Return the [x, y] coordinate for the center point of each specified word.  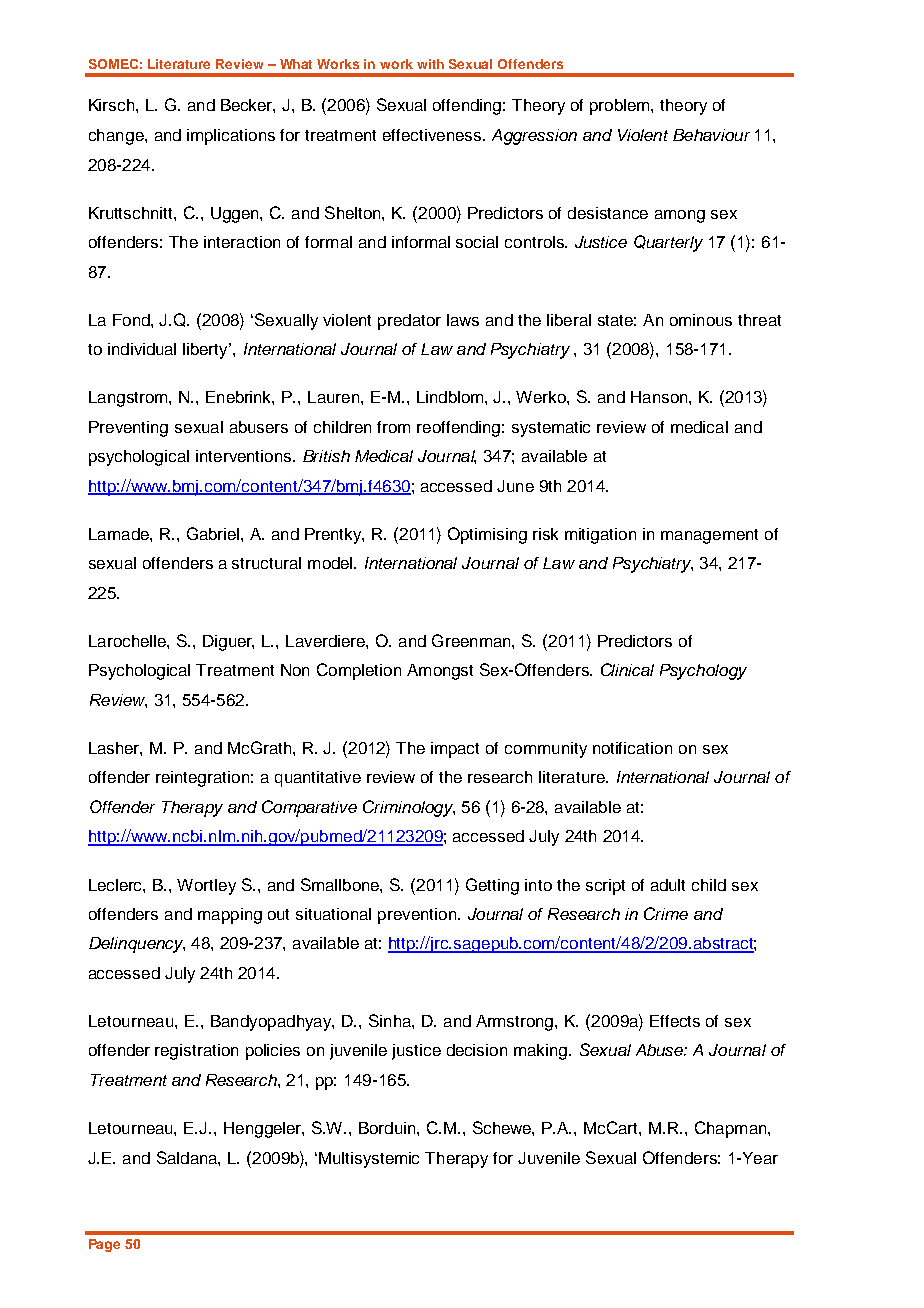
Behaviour [711, 135]
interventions [245, 456]
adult [668, 885]
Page [104, 1245]
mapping [230, 916]
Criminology [409, 808]
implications [231, 137]
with [430, 64]
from [393, 427]
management [709, 536]
